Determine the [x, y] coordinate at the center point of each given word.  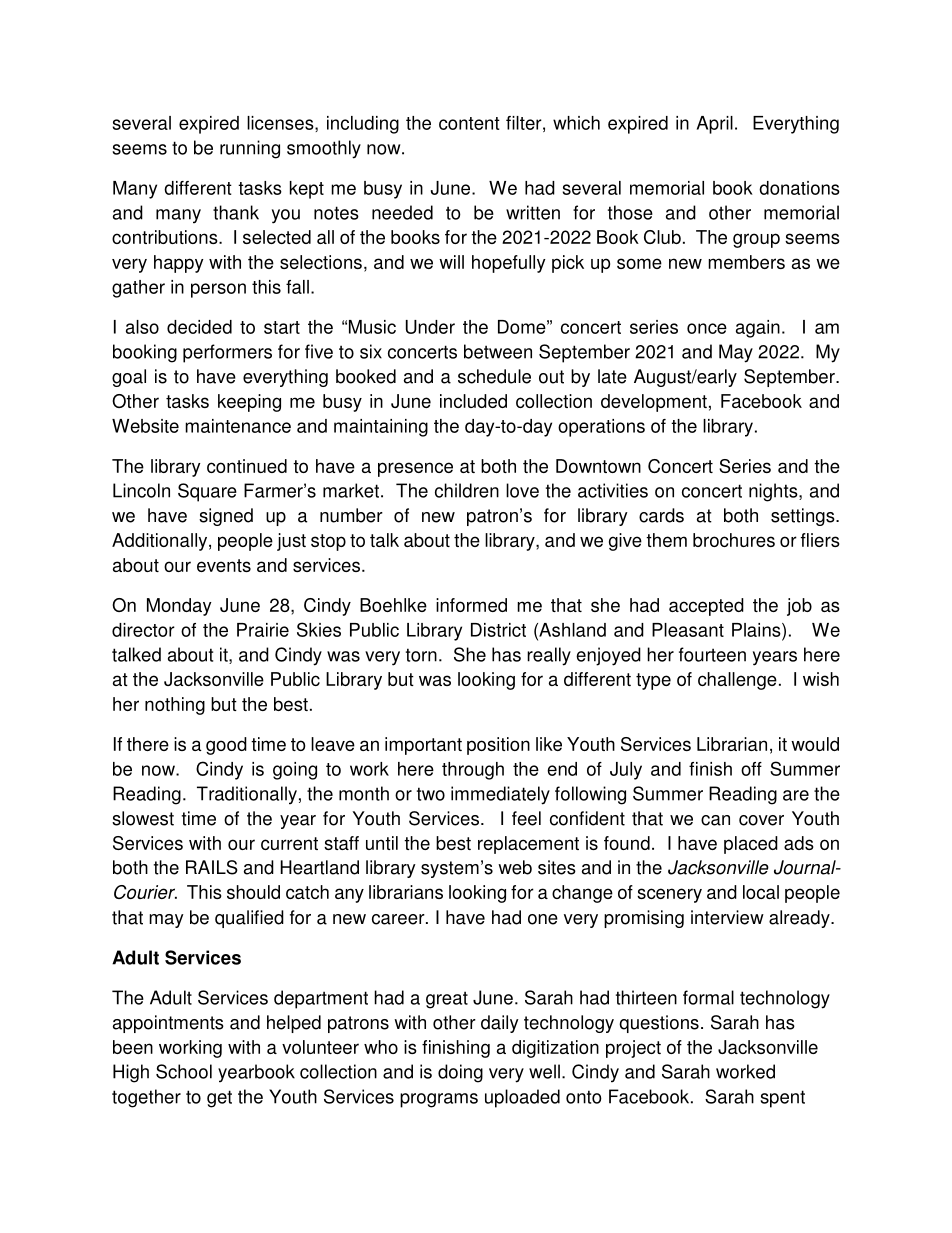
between [498, 351]
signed [226, 517]
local [761, 892]
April [715, 125]
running [250, 149]
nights [774, 492]
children [467, 490]
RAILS [212, 867]
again [758, 329]
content [469, 123]
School [184, 1071]
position [498, 746]
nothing [175, 706]
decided [199, 327]
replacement [528, 845]
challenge [737, 681]
